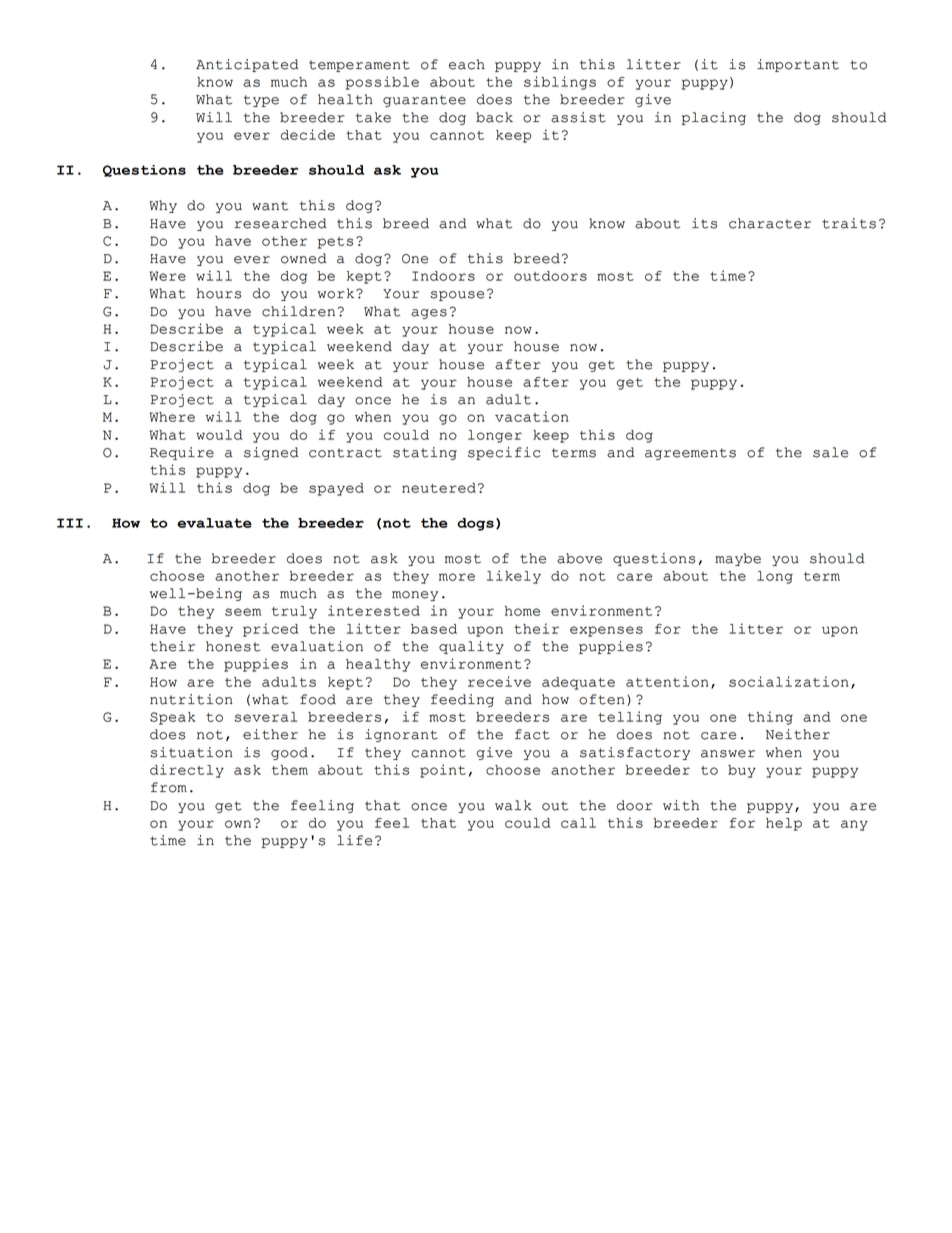  What do you see at coordinates (169, 787) in the screenshot?
I see `from` at bounding box center [169, 787].
